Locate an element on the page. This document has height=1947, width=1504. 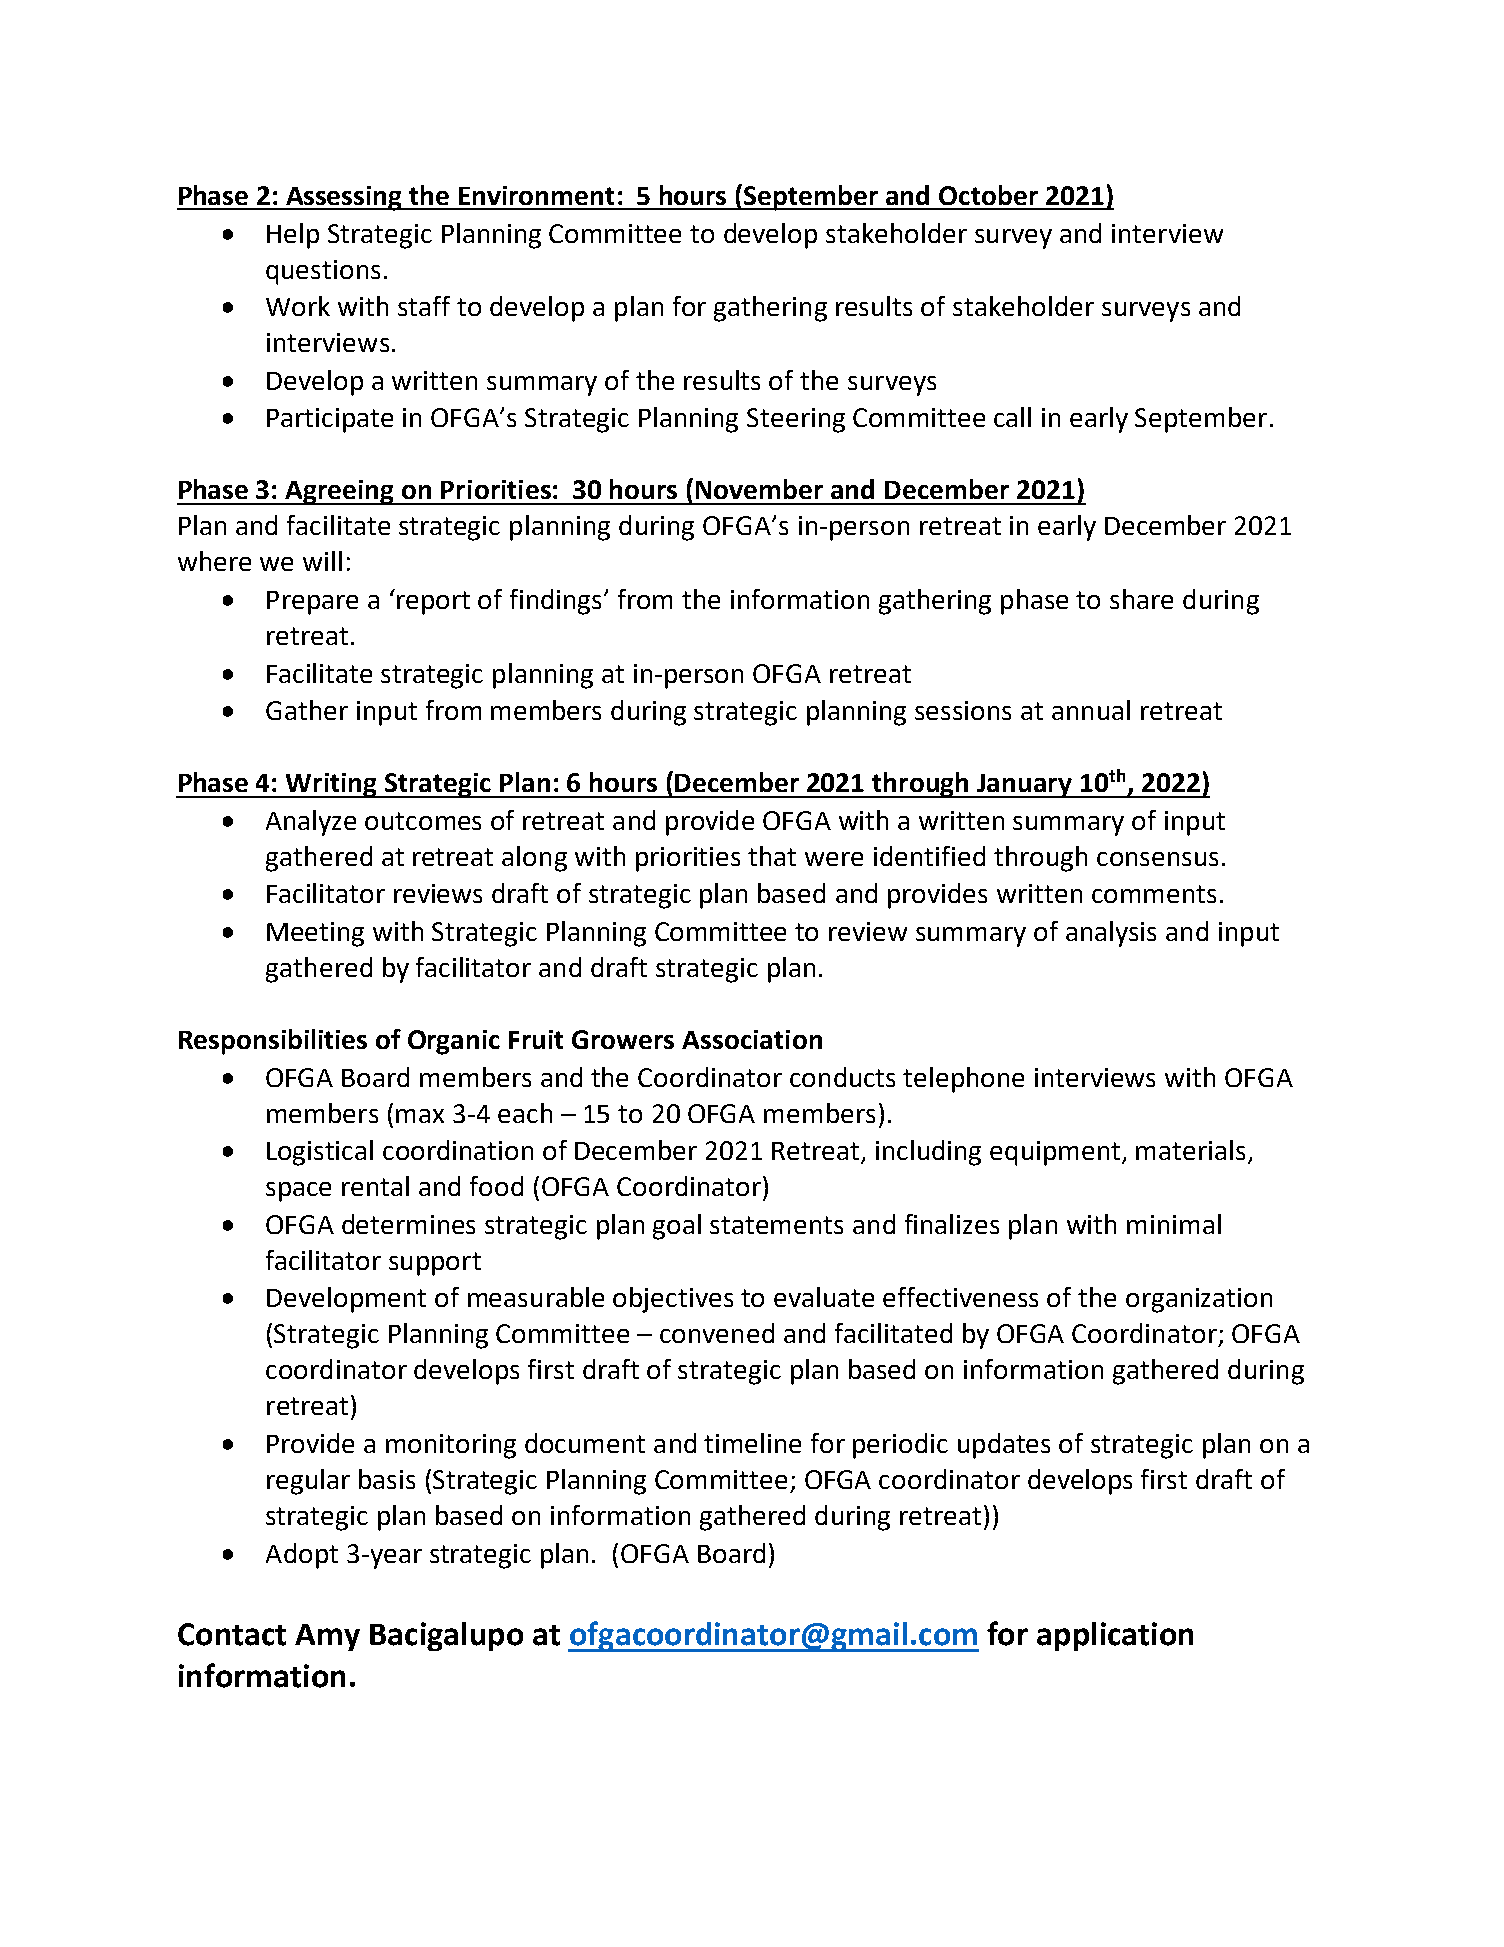
Amy is located at coordinates (327, 1637).
